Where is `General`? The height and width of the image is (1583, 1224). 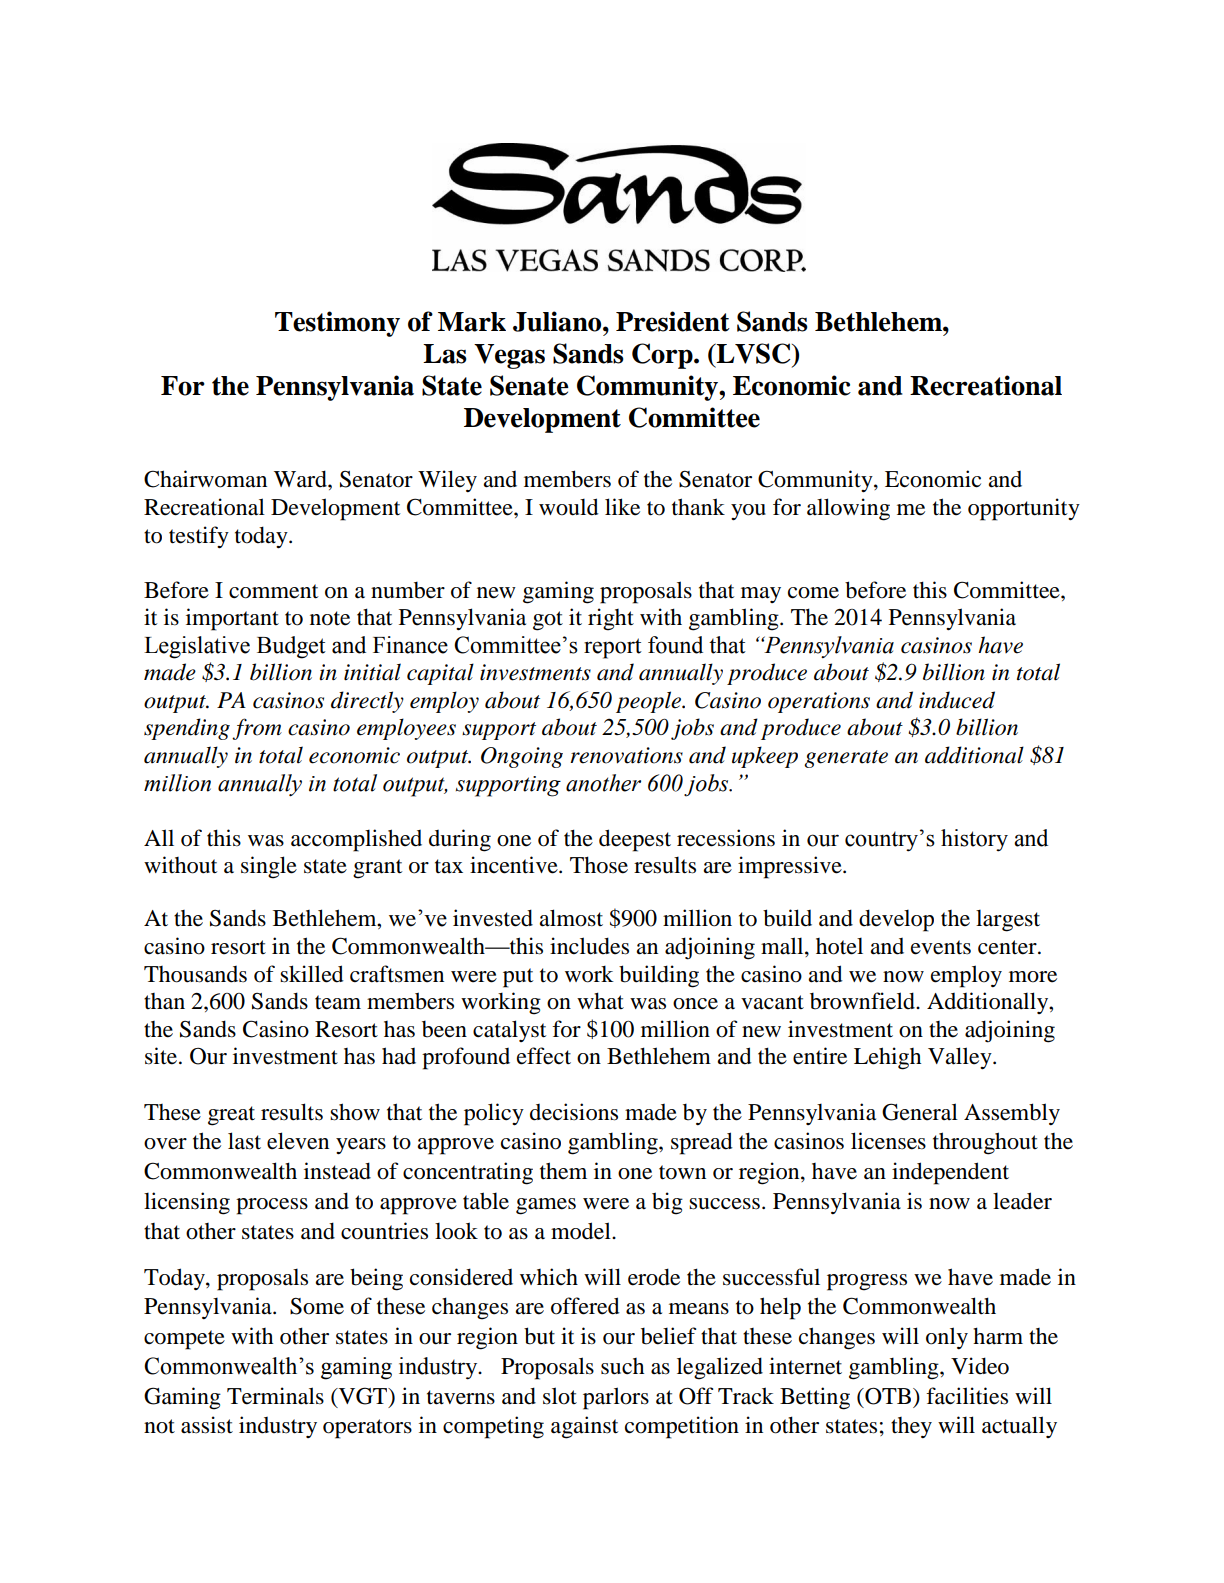
General is located at coordinates (920, 1112).
